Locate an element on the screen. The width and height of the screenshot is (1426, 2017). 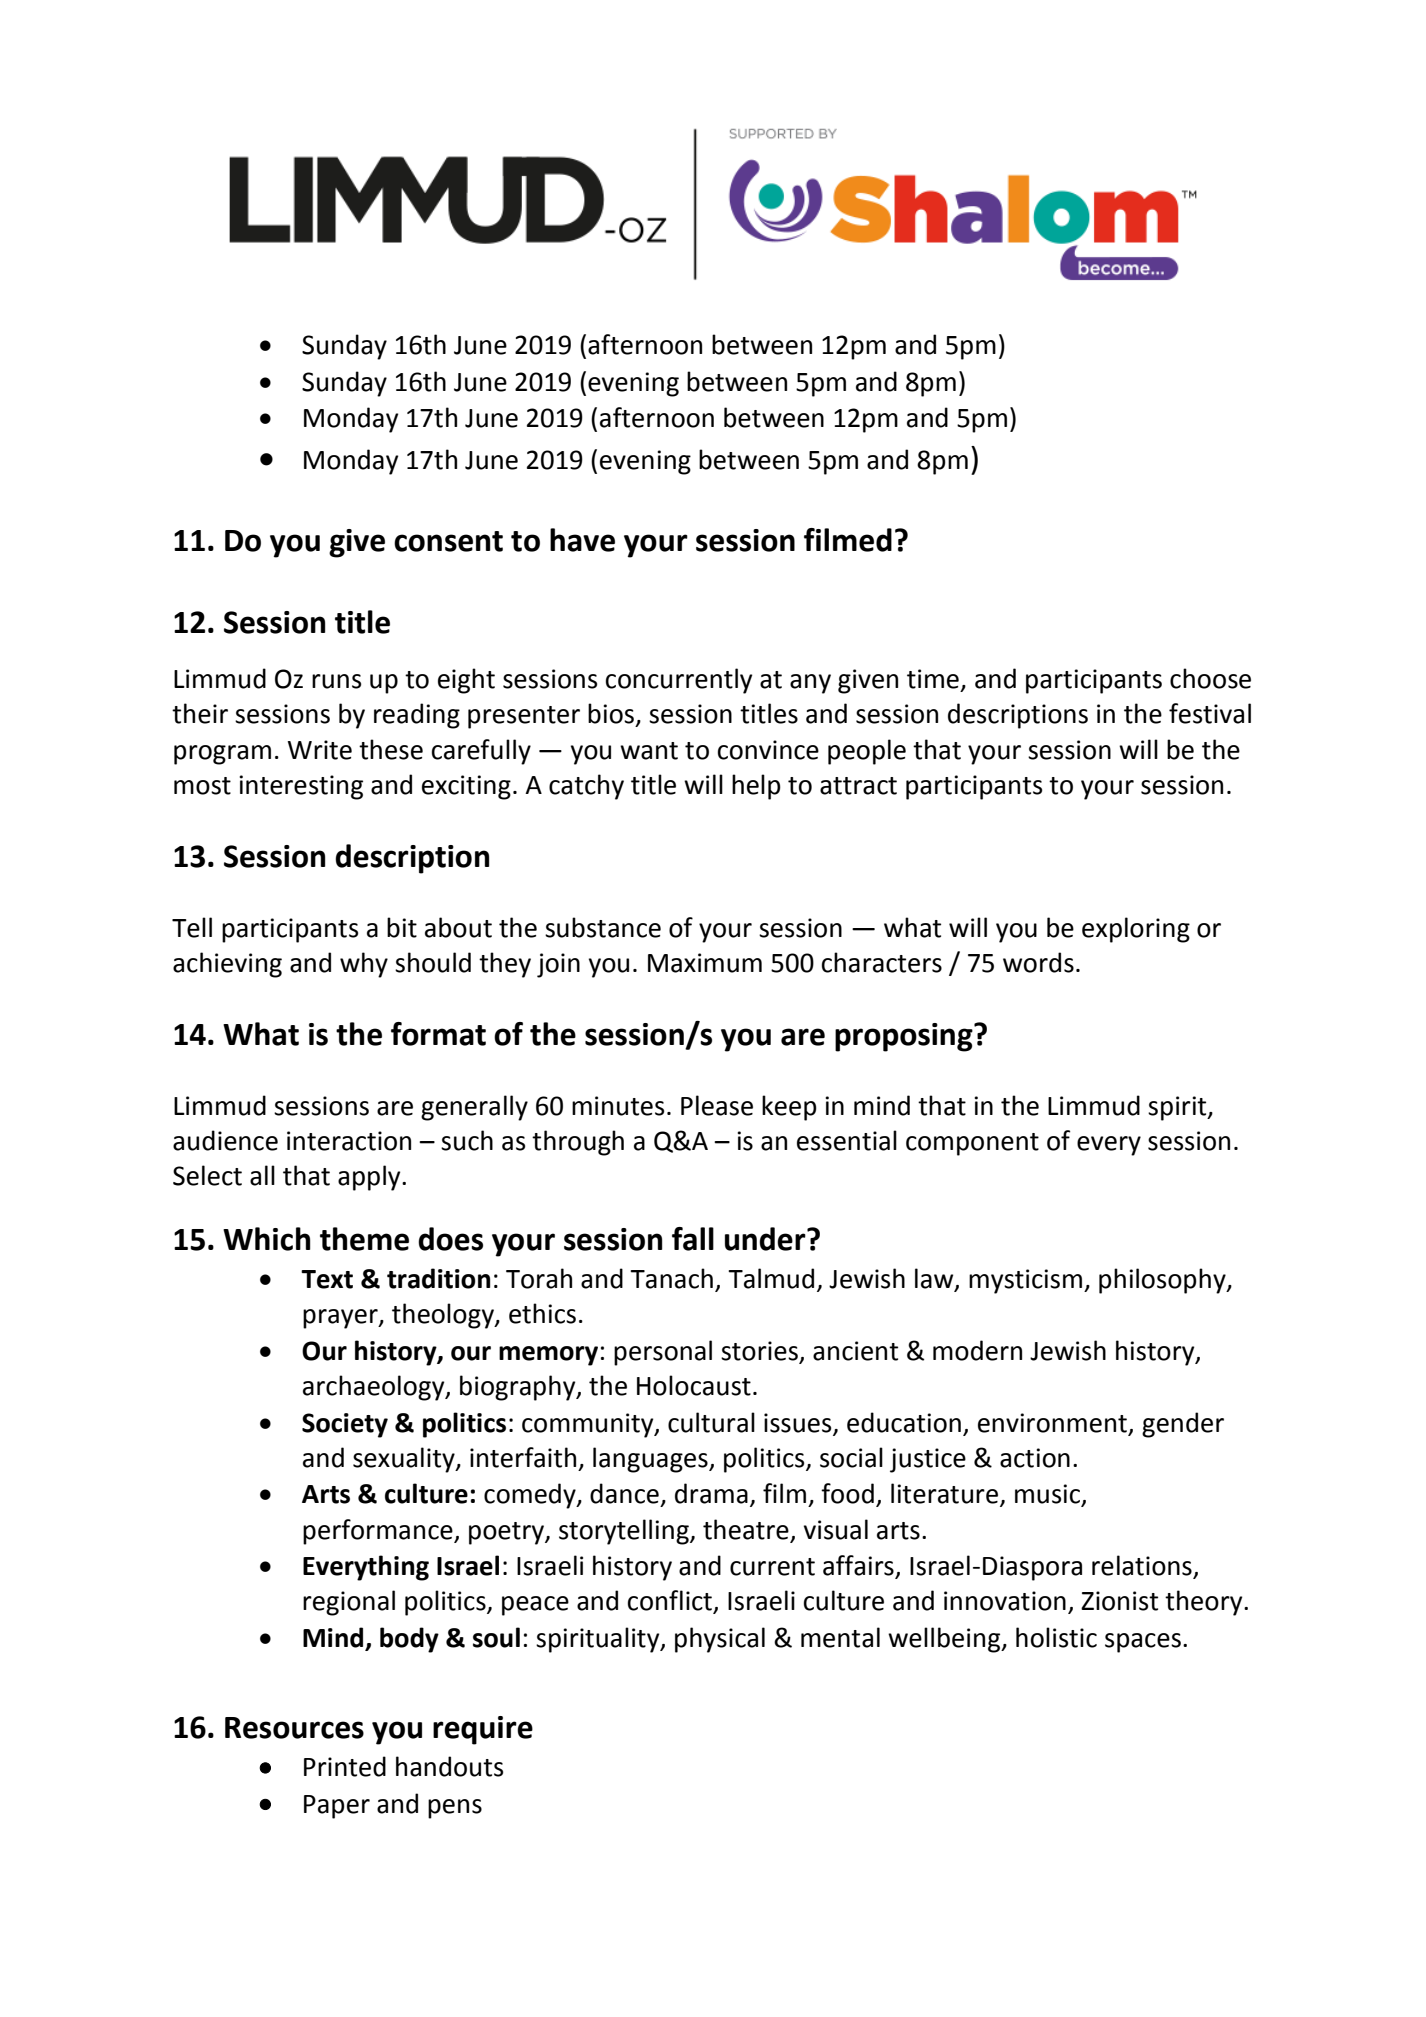
component is located at coordinates (972, 1144).
